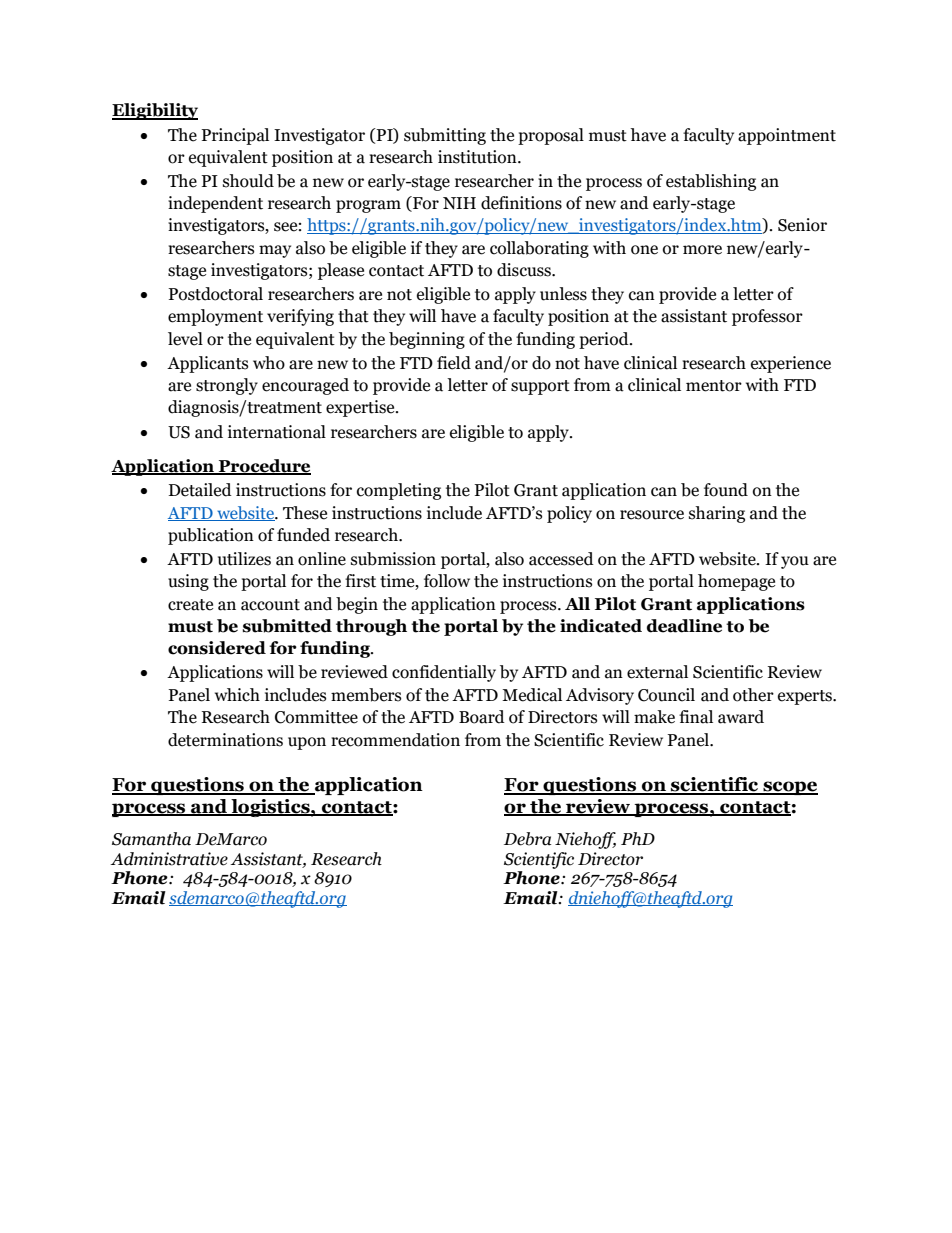  Describe the element at coordinates (726, 490) in the image. I see `found` at that location.
